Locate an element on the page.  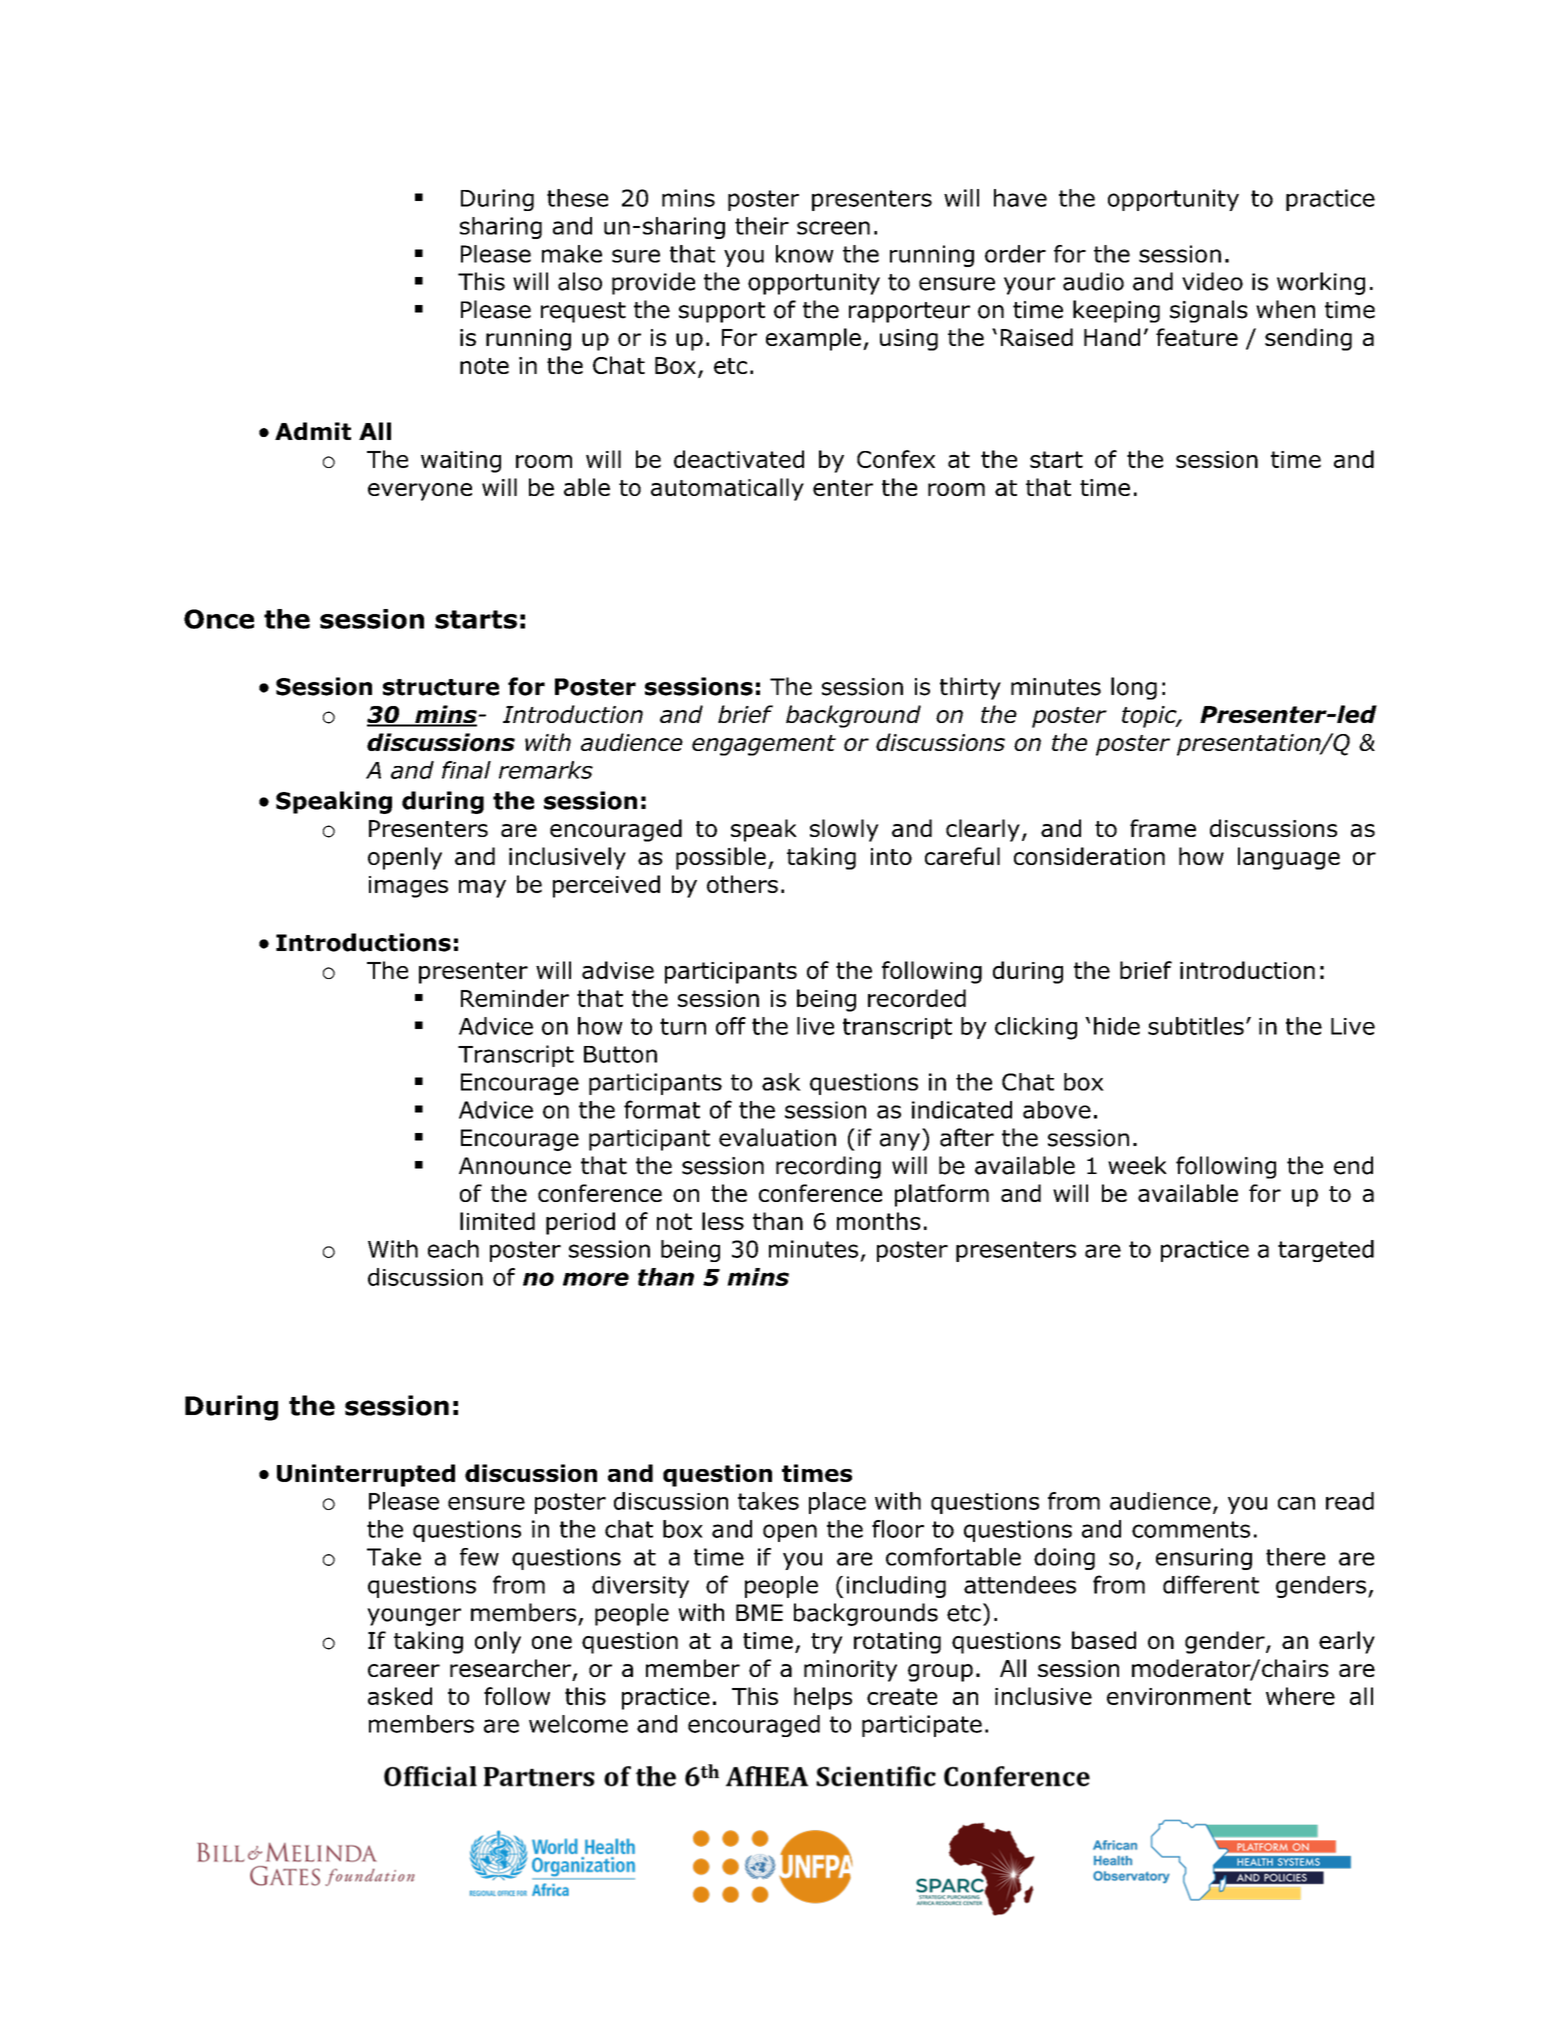
images is located at coordinates (408, 887).
